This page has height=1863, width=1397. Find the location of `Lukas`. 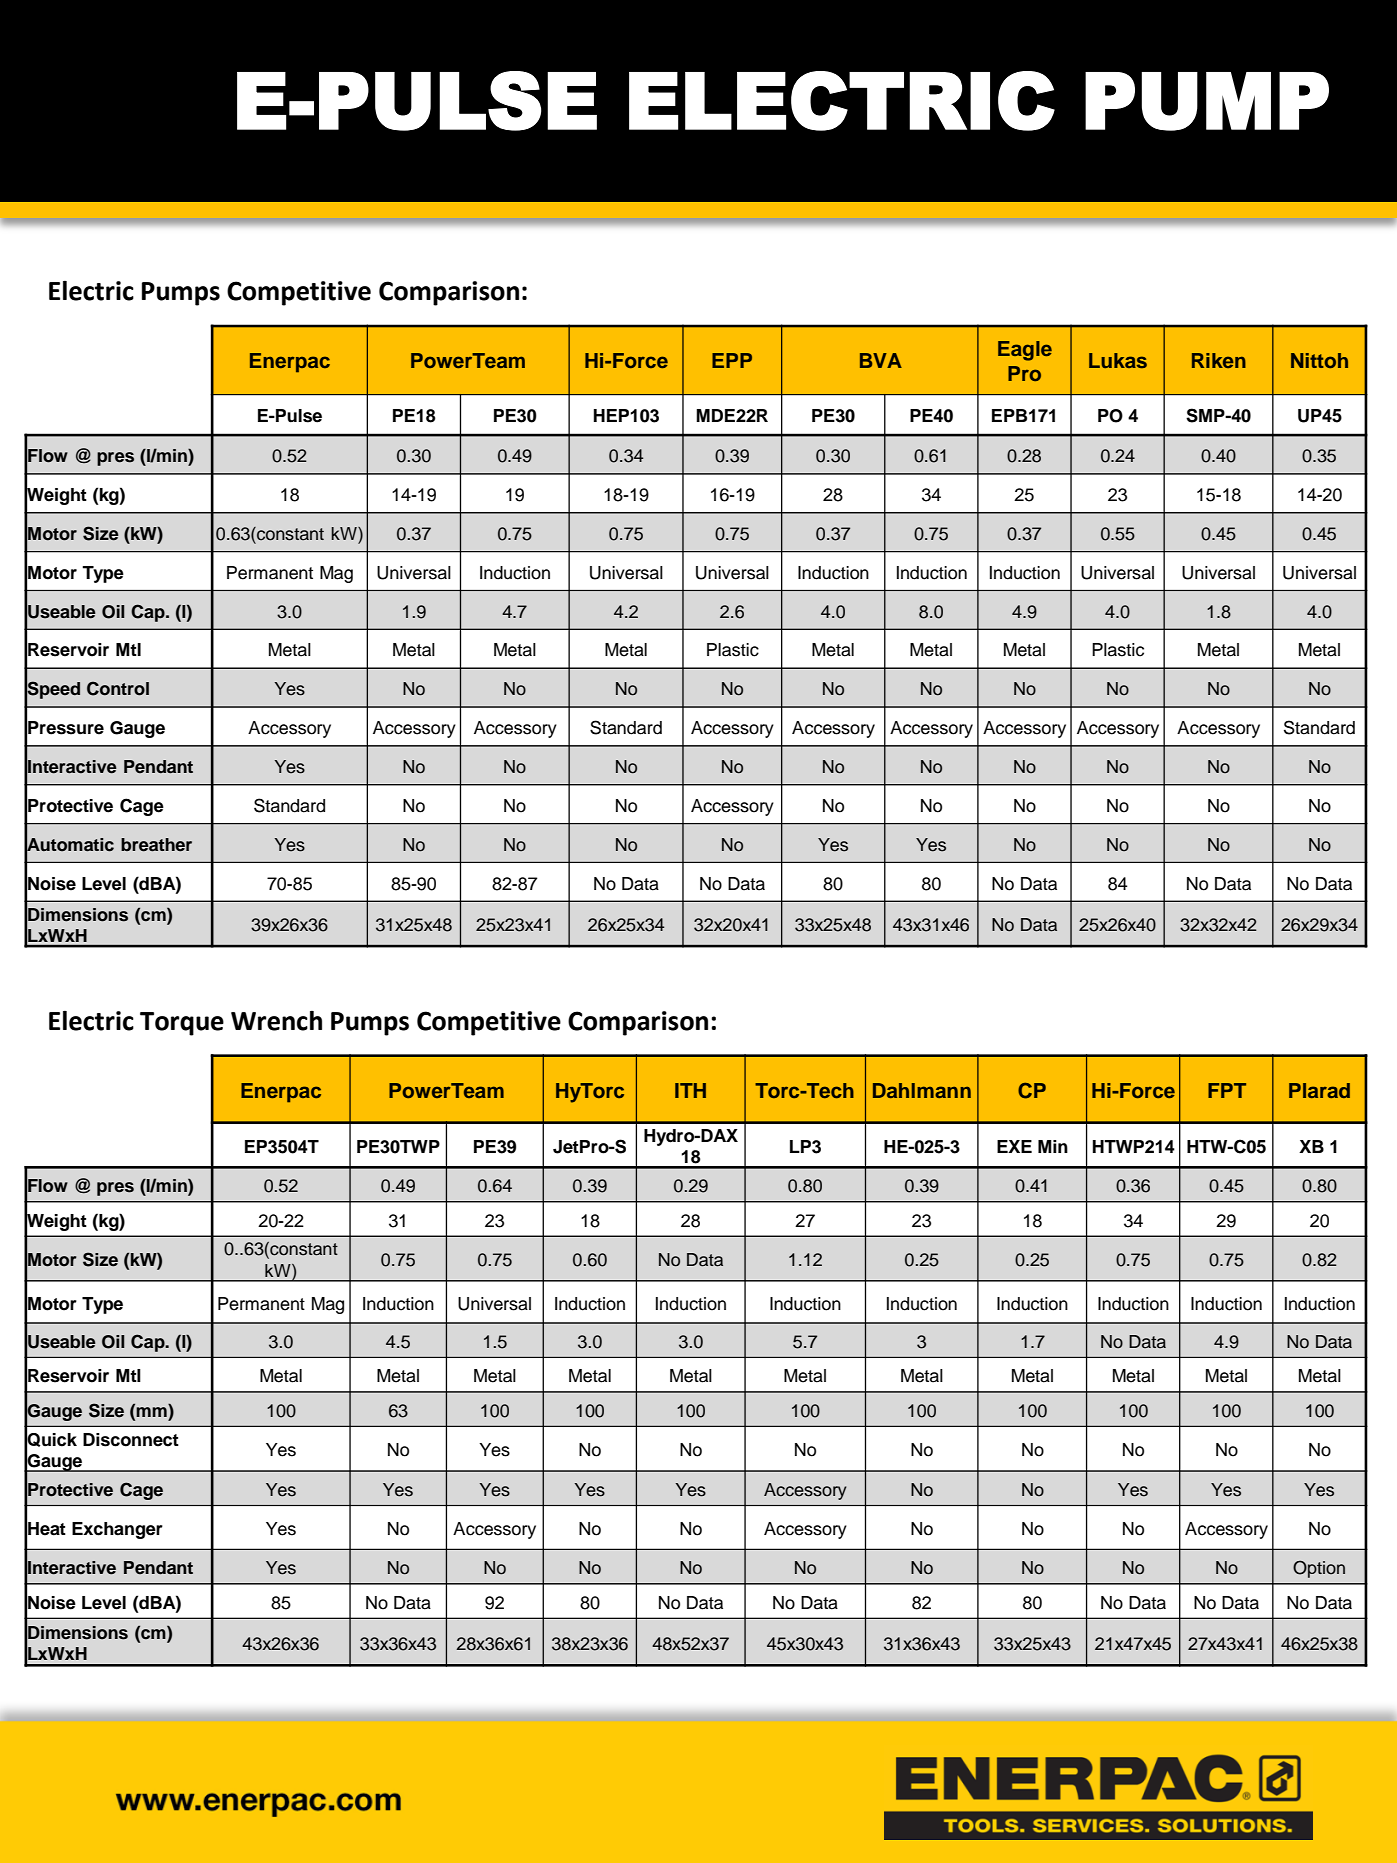

Lukas is located at coordinates (1118, 360).
